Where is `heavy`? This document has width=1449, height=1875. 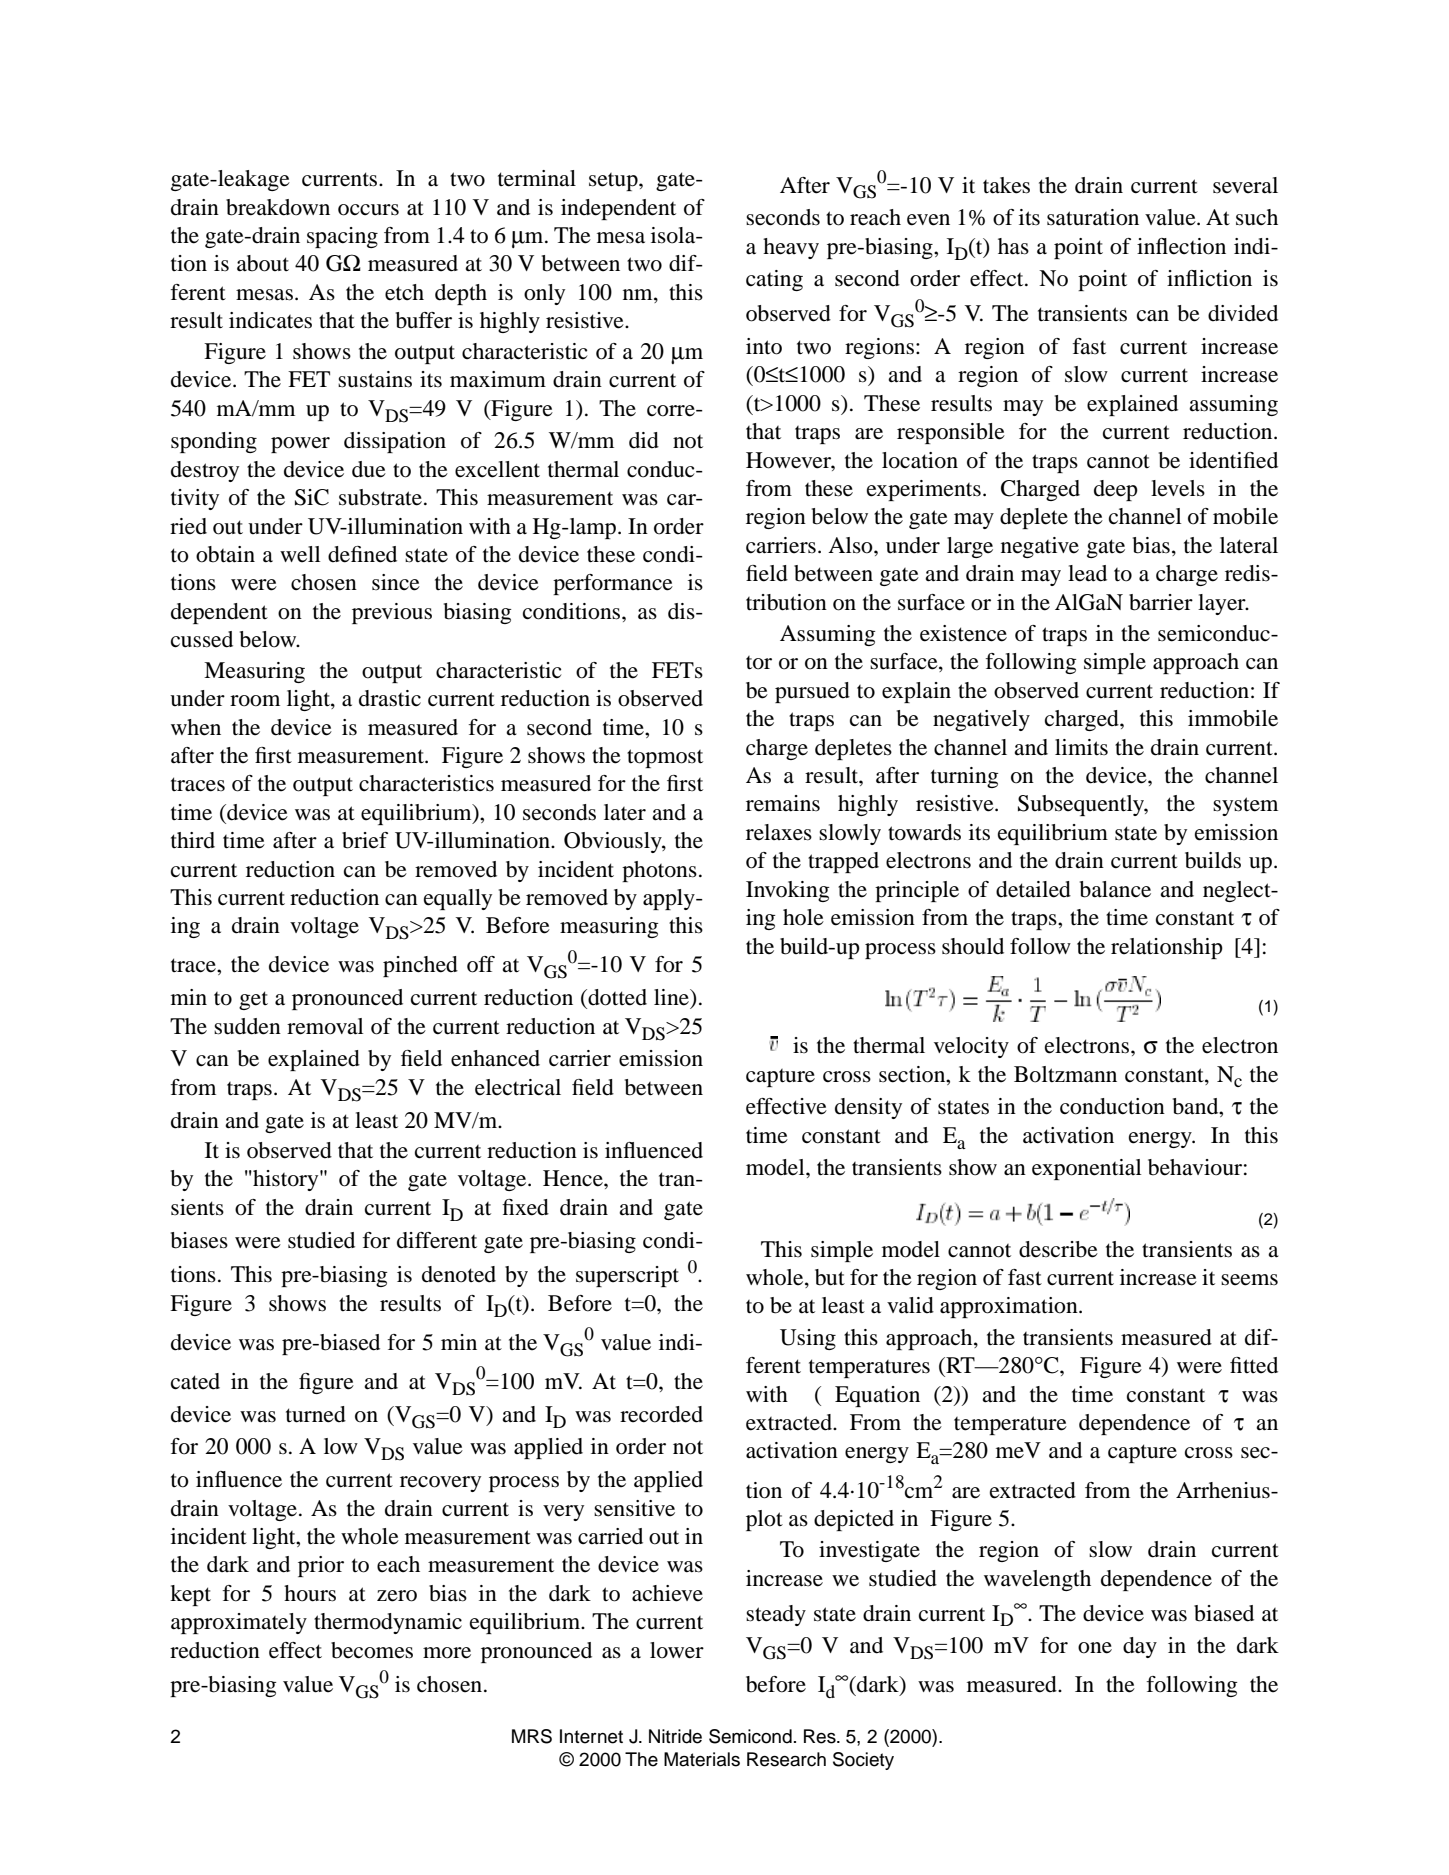 heavy is located at coordinates (791, 248).
